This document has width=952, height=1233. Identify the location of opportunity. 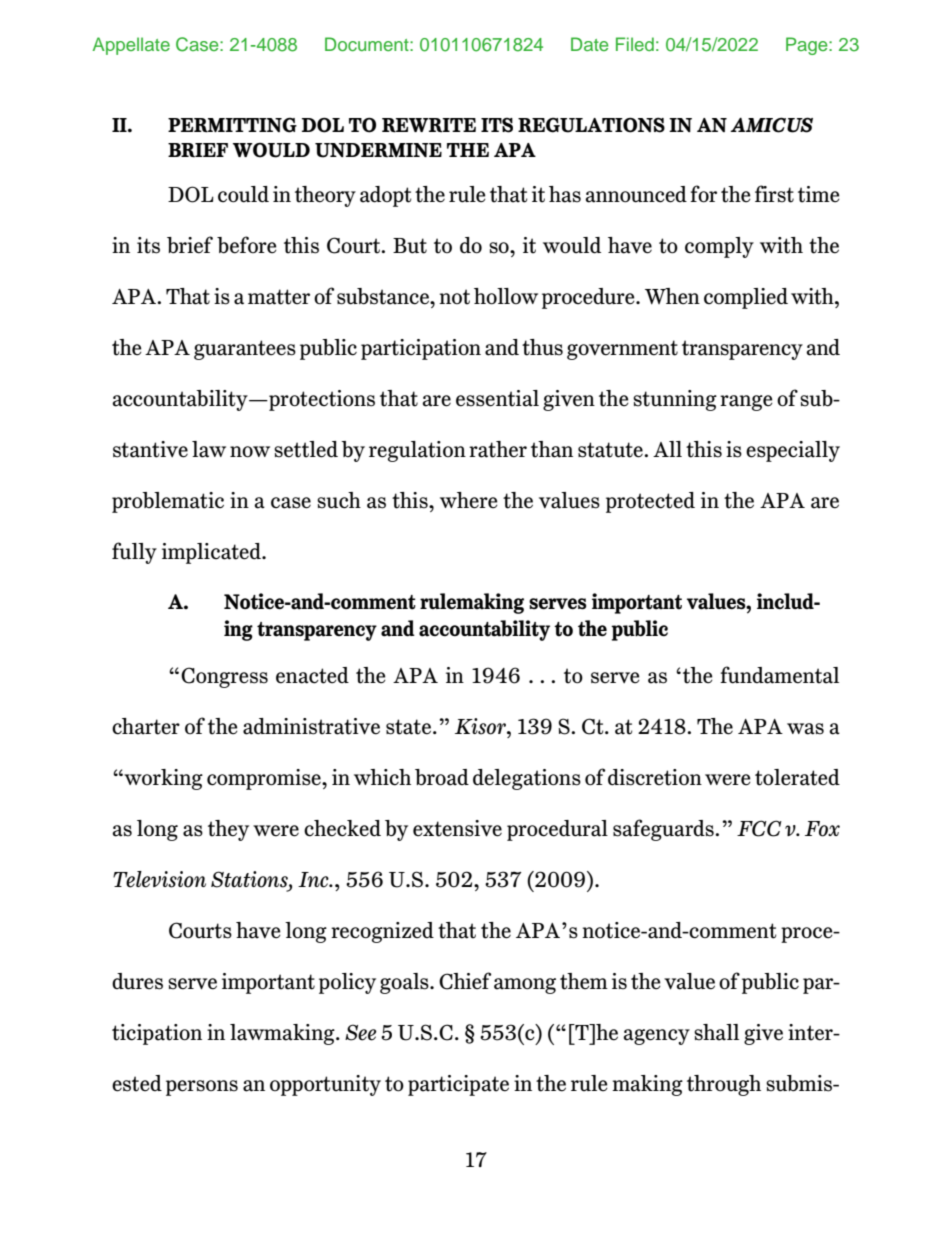
(325, 1085).
